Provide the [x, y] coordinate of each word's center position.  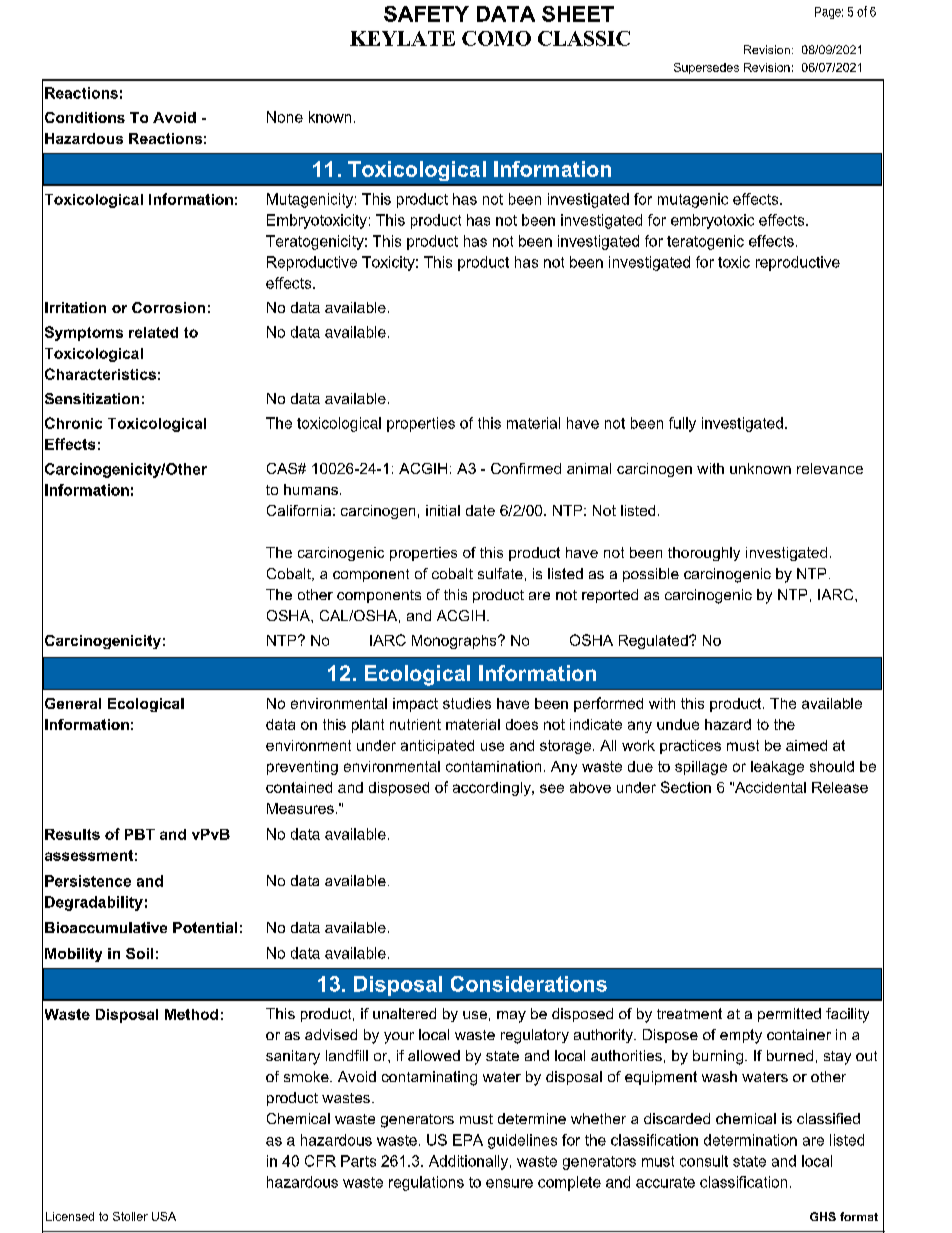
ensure [509, 1183]
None [285, 117]
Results [72, 834]
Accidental [769, 787]
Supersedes [706, 68]
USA [164, 1216]
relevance [830, 468]
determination [750, 1140]
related [153, 332]
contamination [493, 766]
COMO [496, 38]
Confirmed [526, 468]
